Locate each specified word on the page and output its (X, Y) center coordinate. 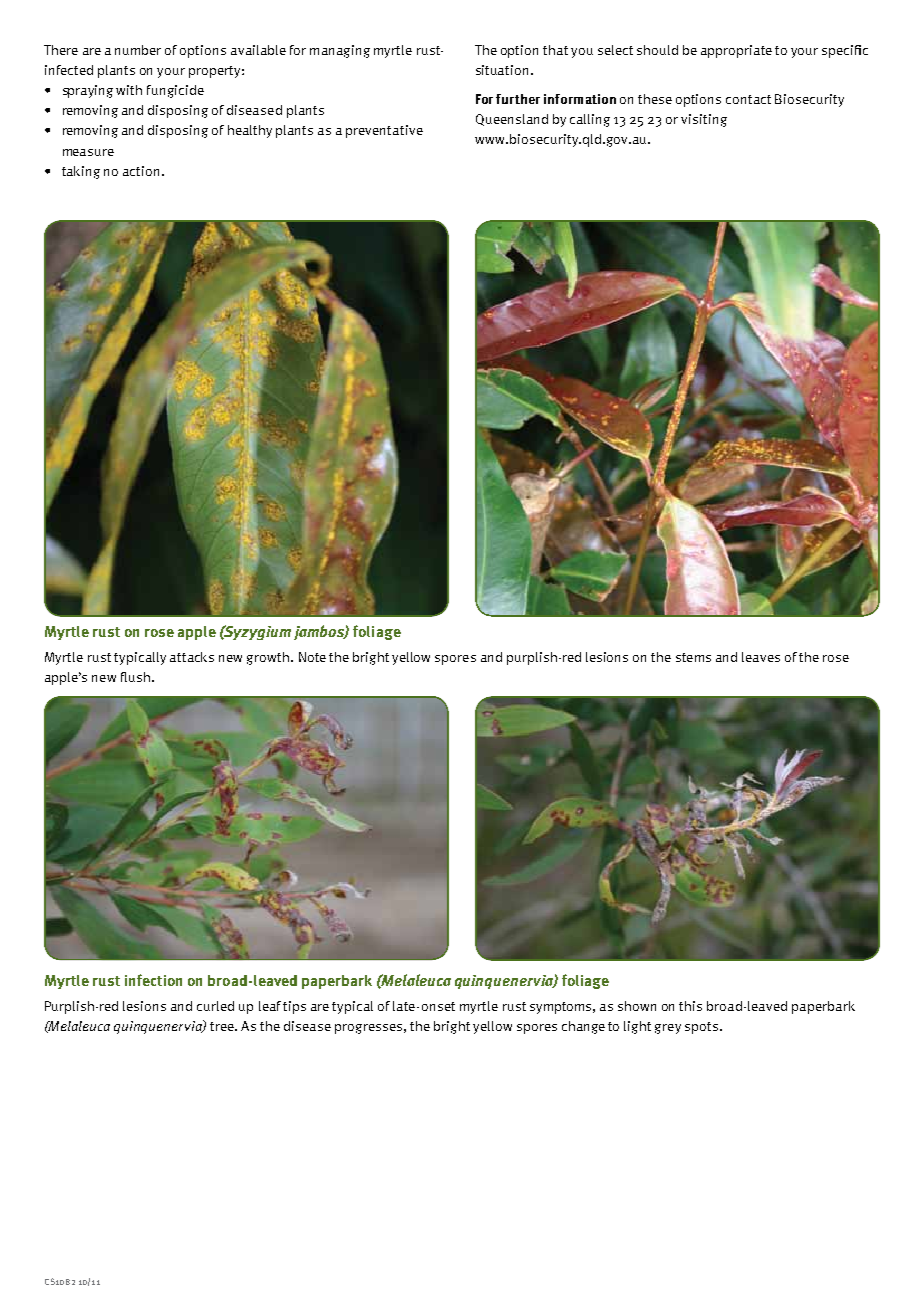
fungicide (175, 91)
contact (748, 99)
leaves (761, 657)
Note (312, 657)
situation (502, 70)
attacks (192, 657)
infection (153, 980)
